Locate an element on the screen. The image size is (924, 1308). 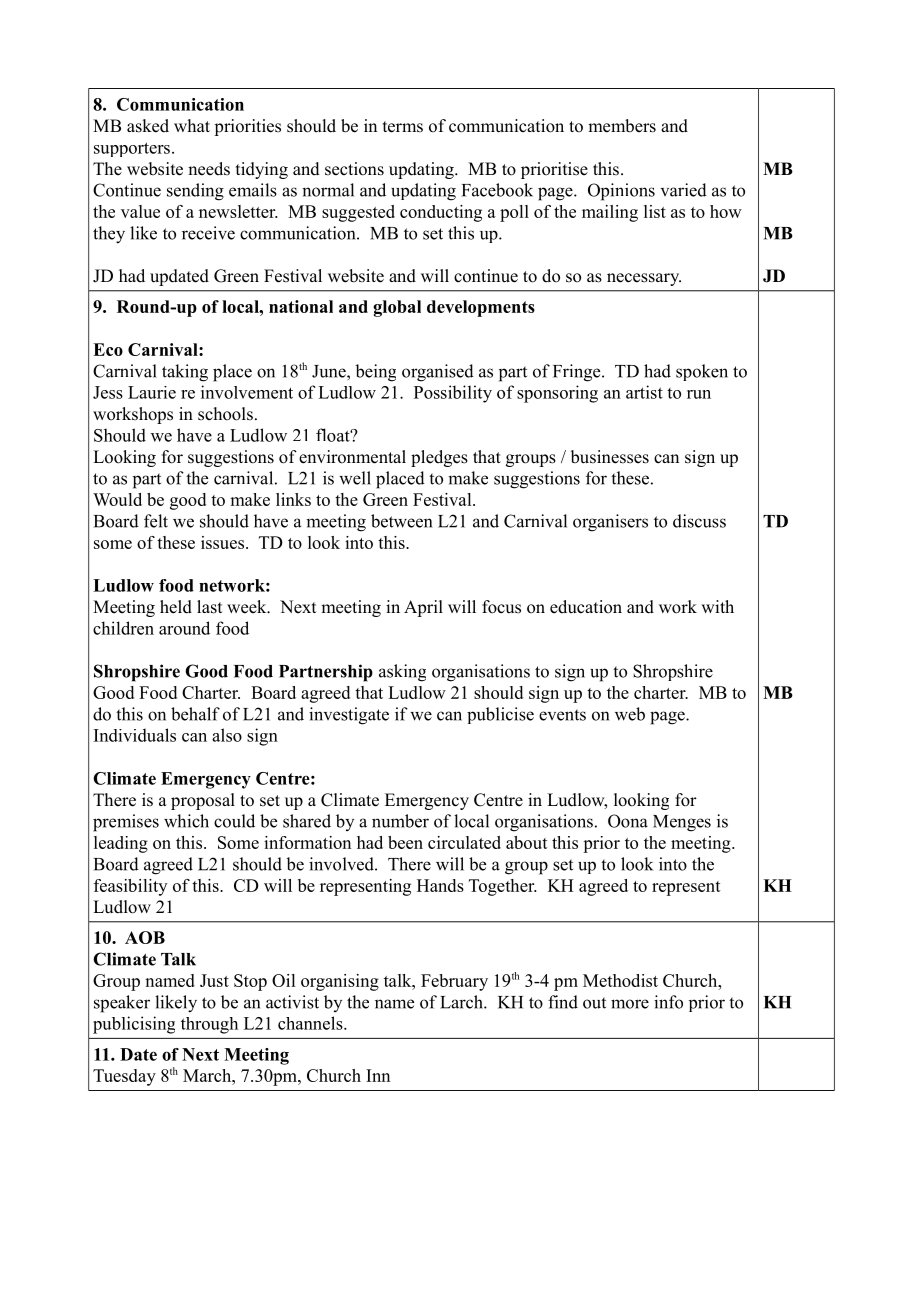
members is located at coordinates (622, 126).
